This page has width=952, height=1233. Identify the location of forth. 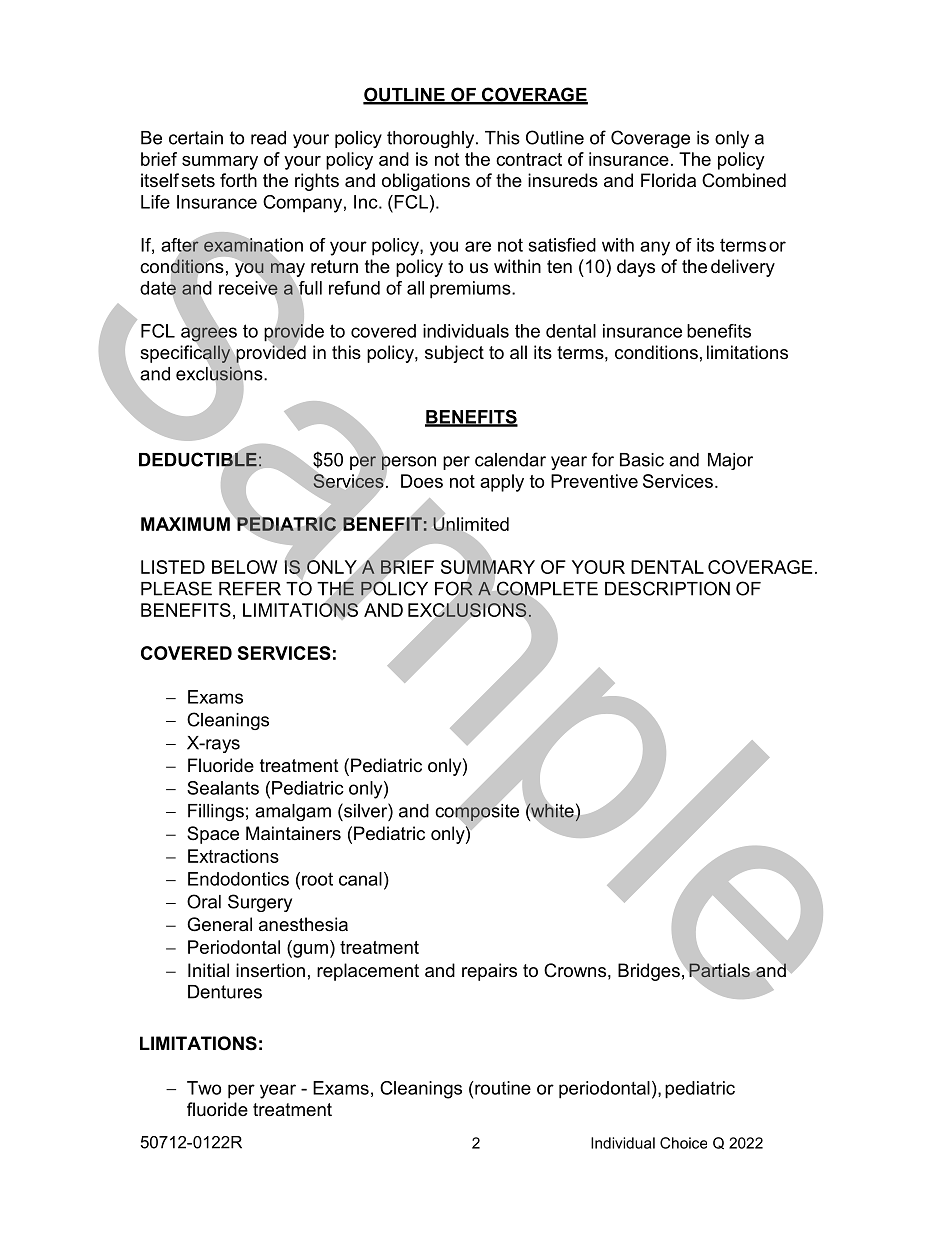
(238, 180).
